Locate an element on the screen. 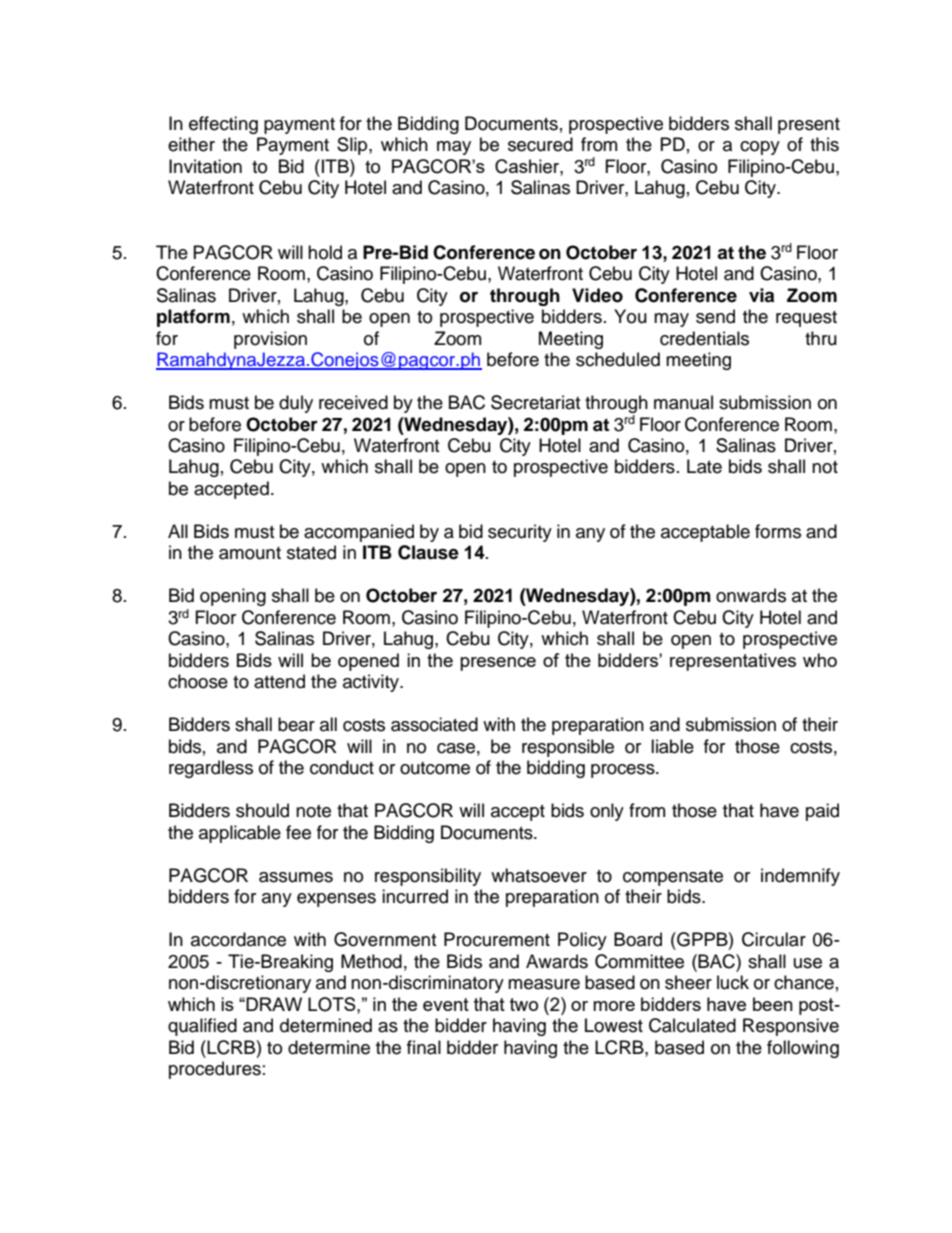 The image size is (952, 1233). security is located at coordinates (520, 533).
